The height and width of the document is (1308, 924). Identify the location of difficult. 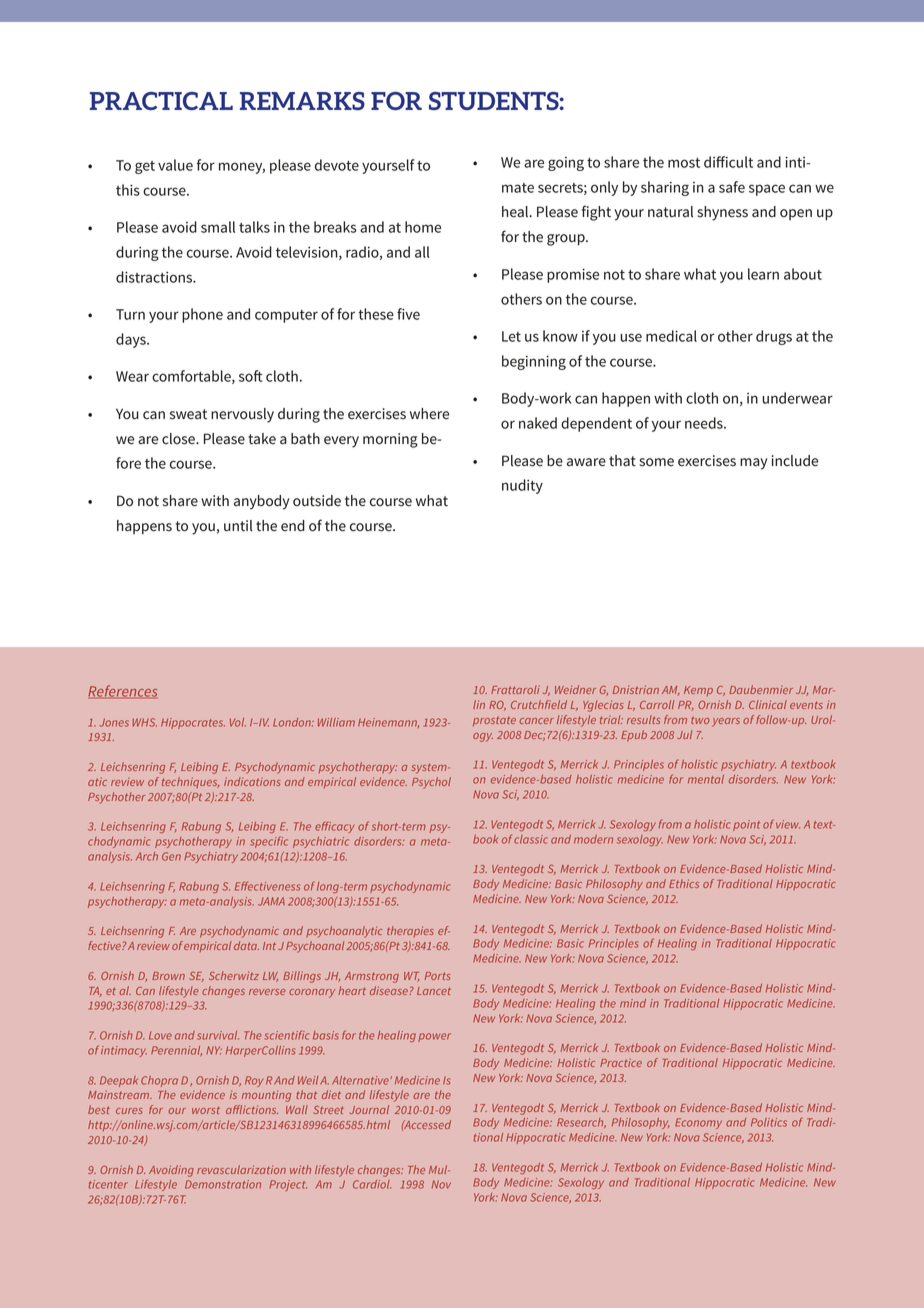
(728, 162).
